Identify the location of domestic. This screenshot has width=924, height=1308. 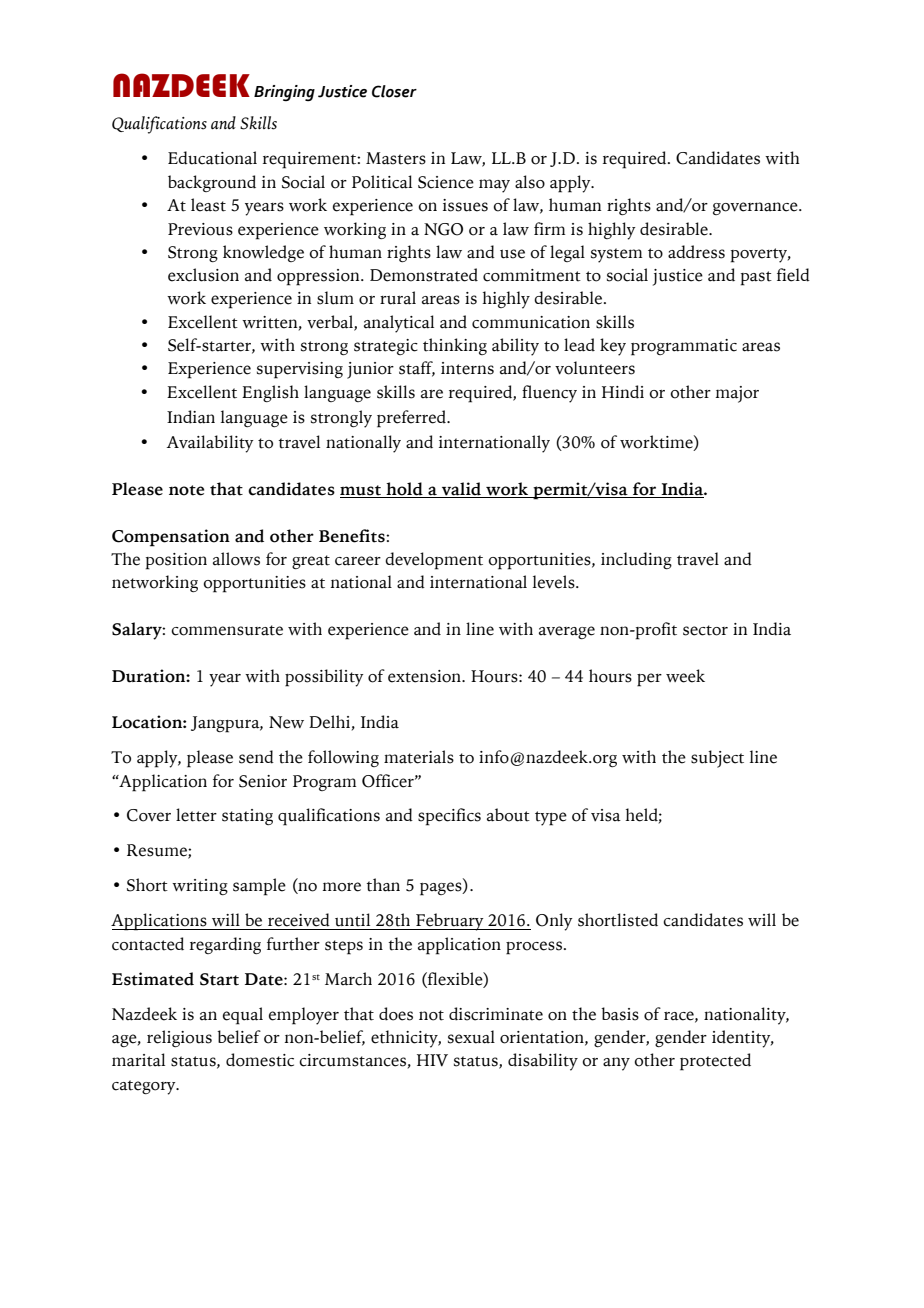
(260, 1060).
